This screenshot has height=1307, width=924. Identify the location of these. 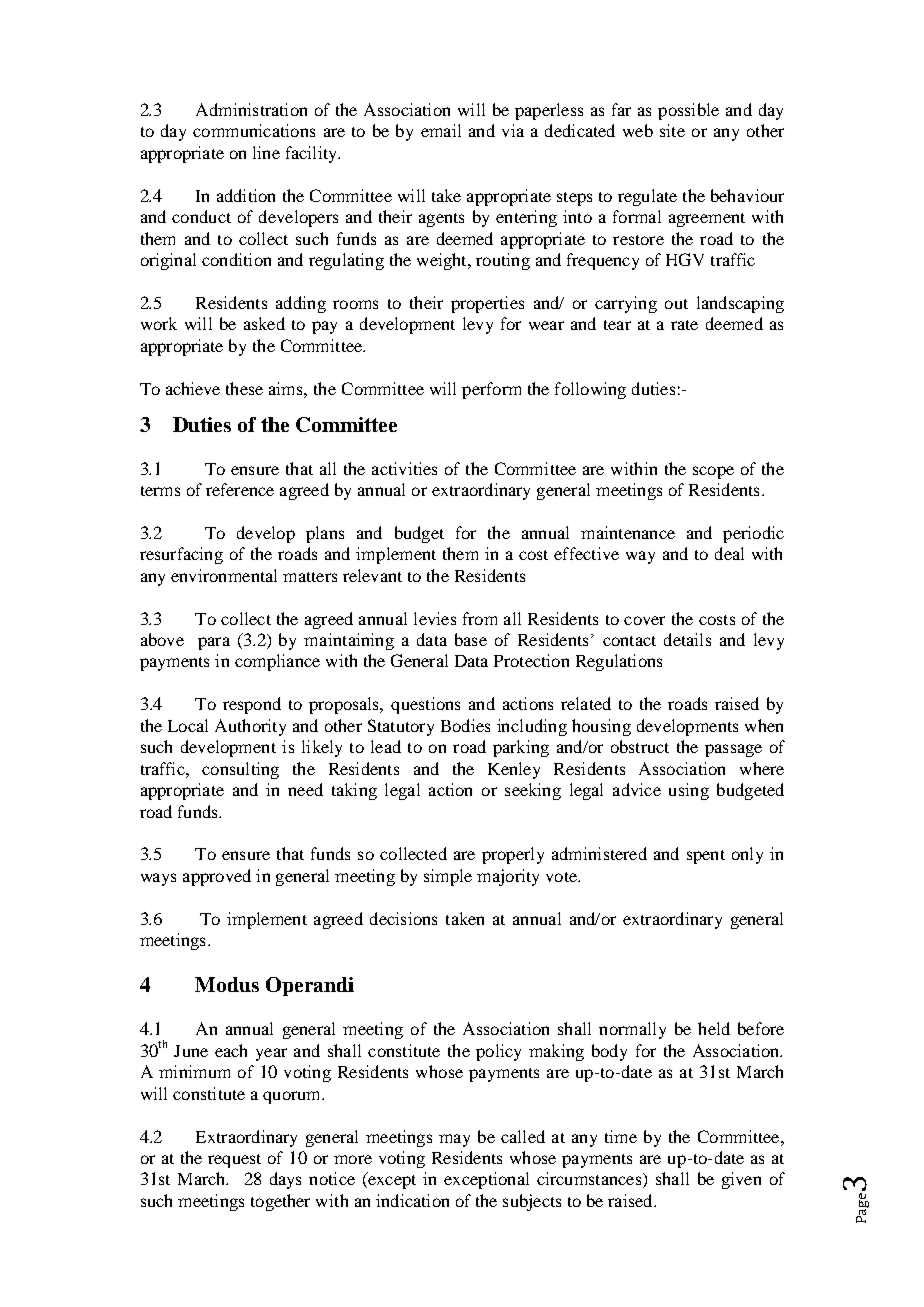
(244, 388).
